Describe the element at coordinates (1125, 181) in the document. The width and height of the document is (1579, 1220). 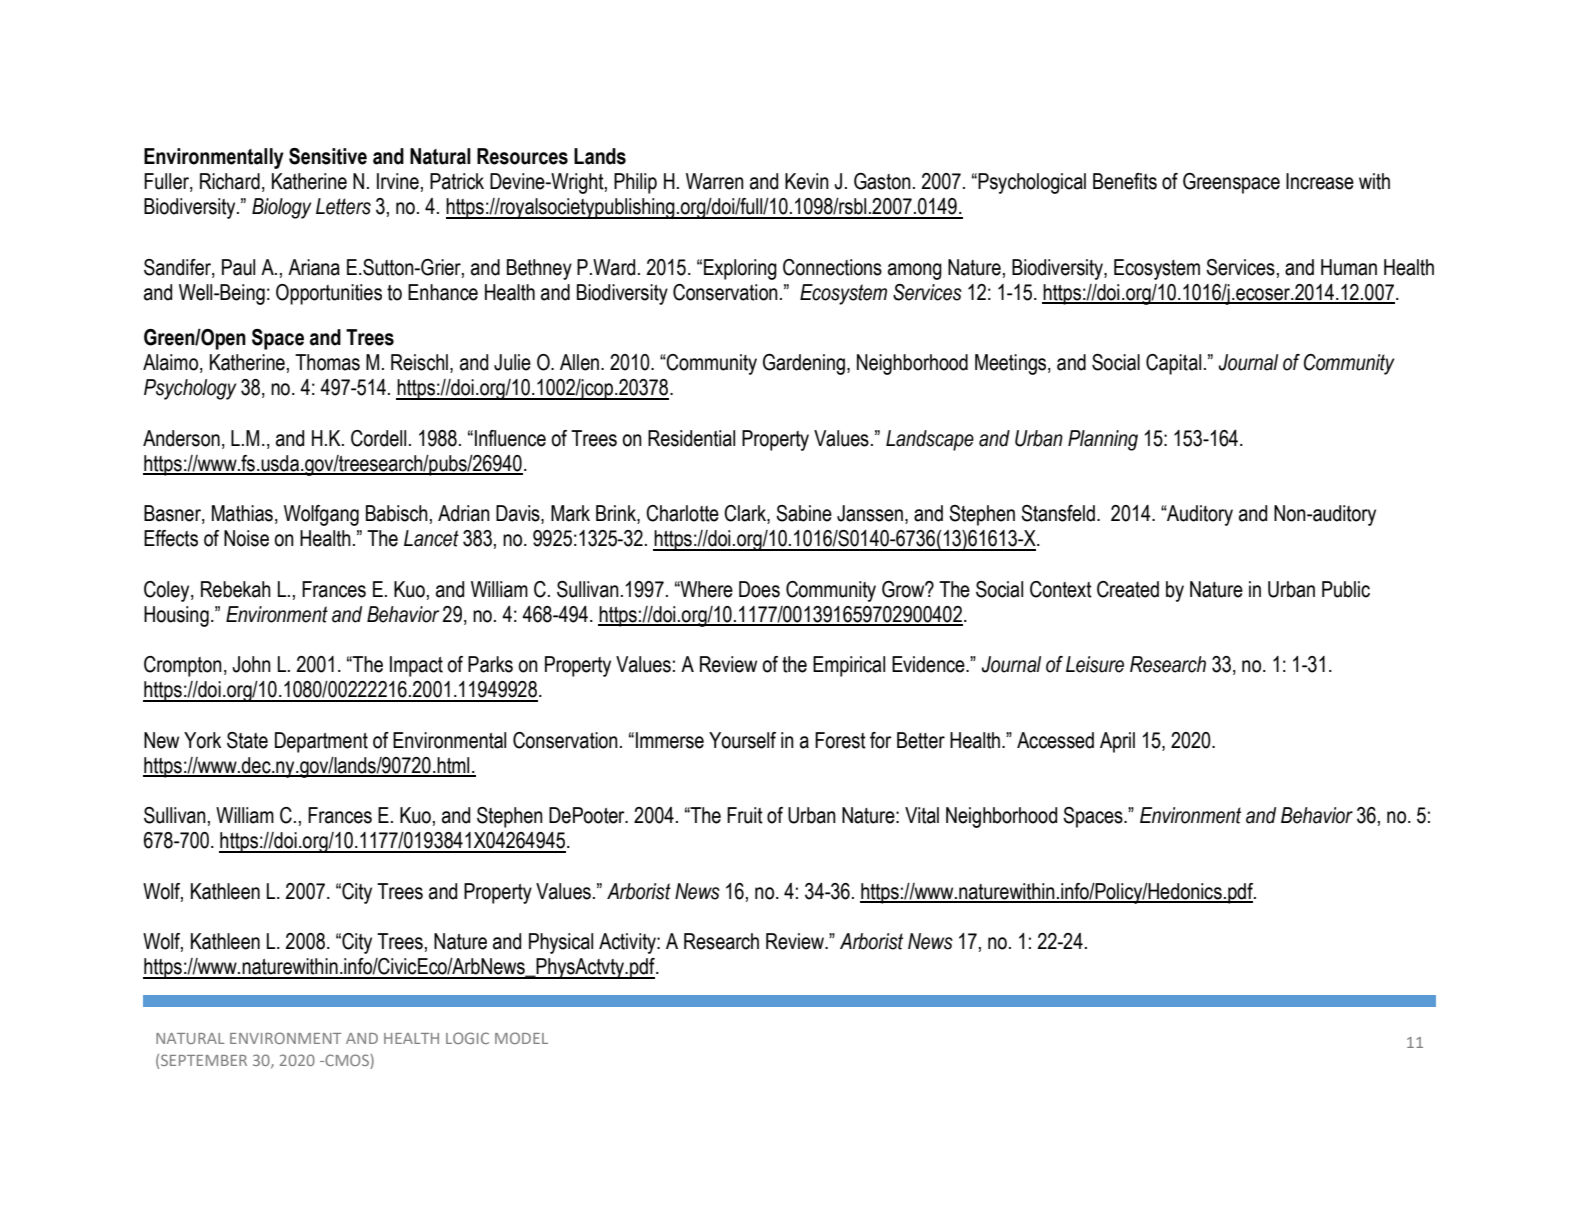
I see `Benefits` at that location.
